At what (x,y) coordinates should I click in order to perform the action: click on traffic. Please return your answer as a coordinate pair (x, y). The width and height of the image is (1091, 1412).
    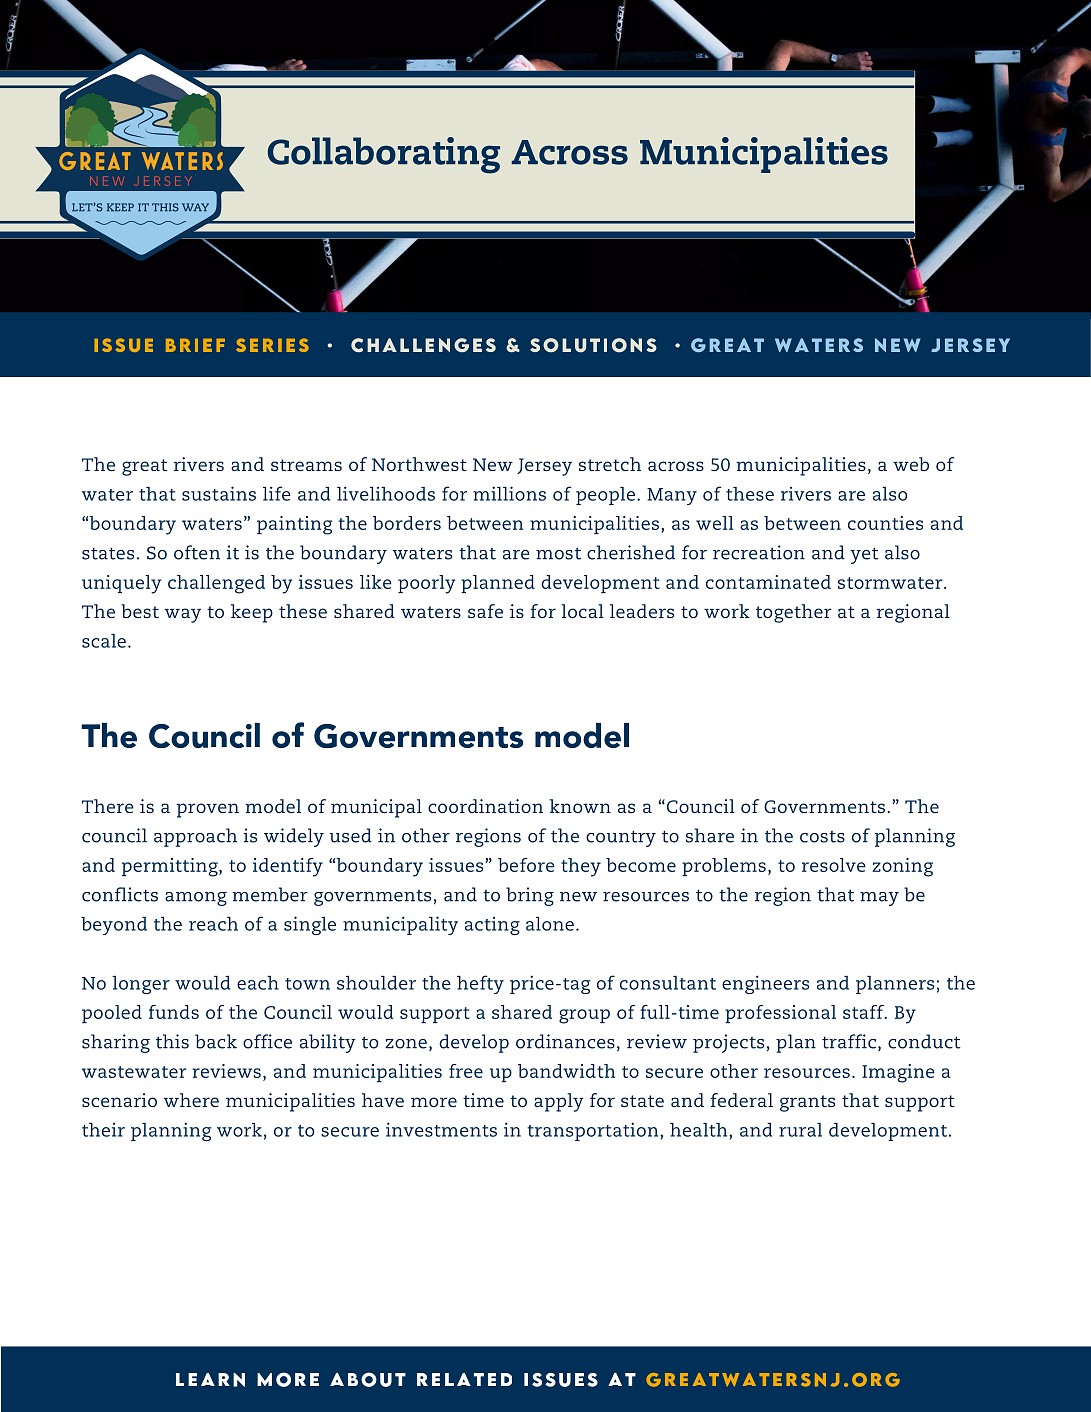
    Looking at the image, I should click on (849, 1041).
